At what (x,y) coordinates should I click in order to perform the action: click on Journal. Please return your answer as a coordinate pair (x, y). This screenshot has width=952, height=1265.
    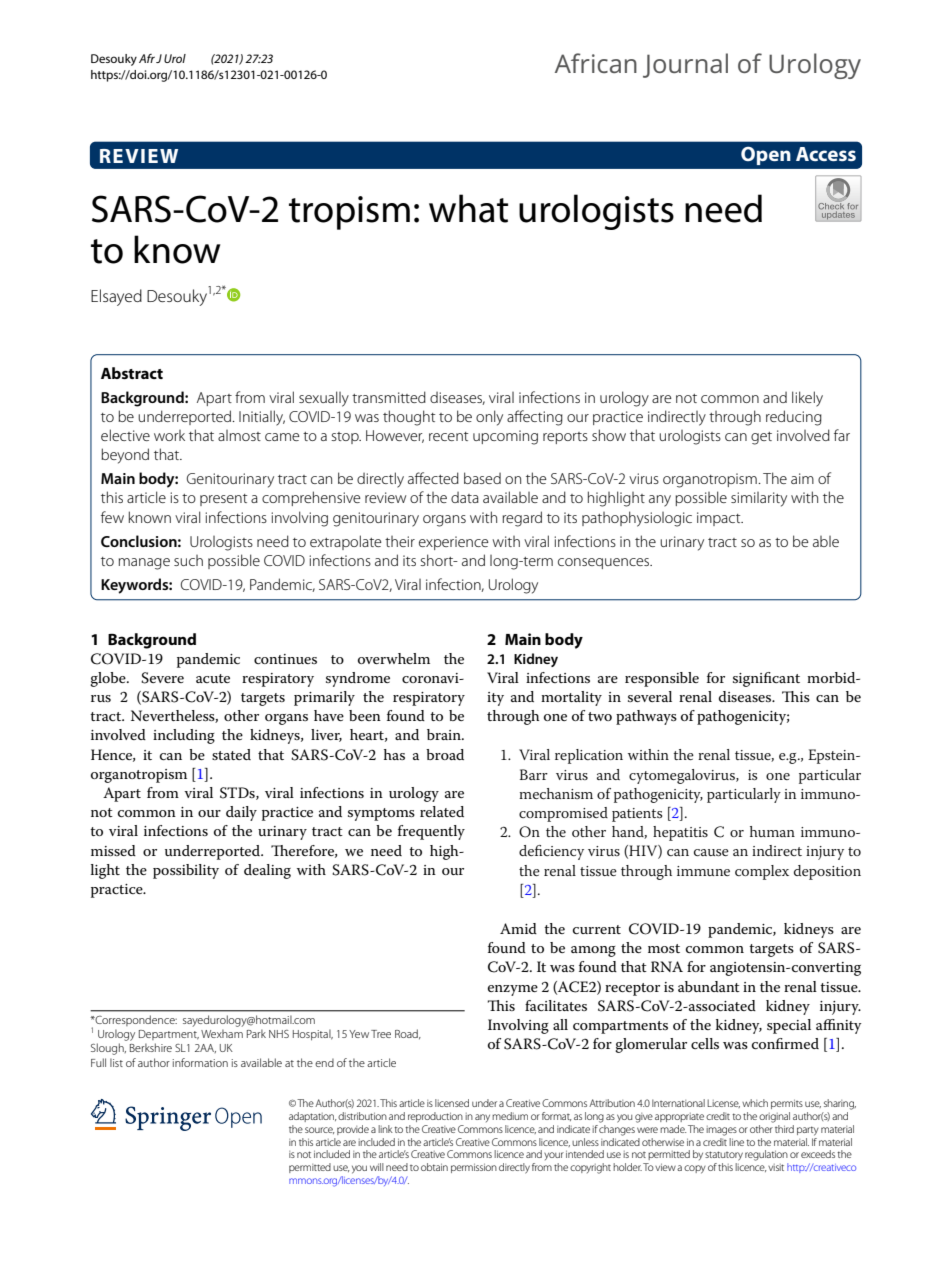
    Looking at the image, I should click on (685, 65).
